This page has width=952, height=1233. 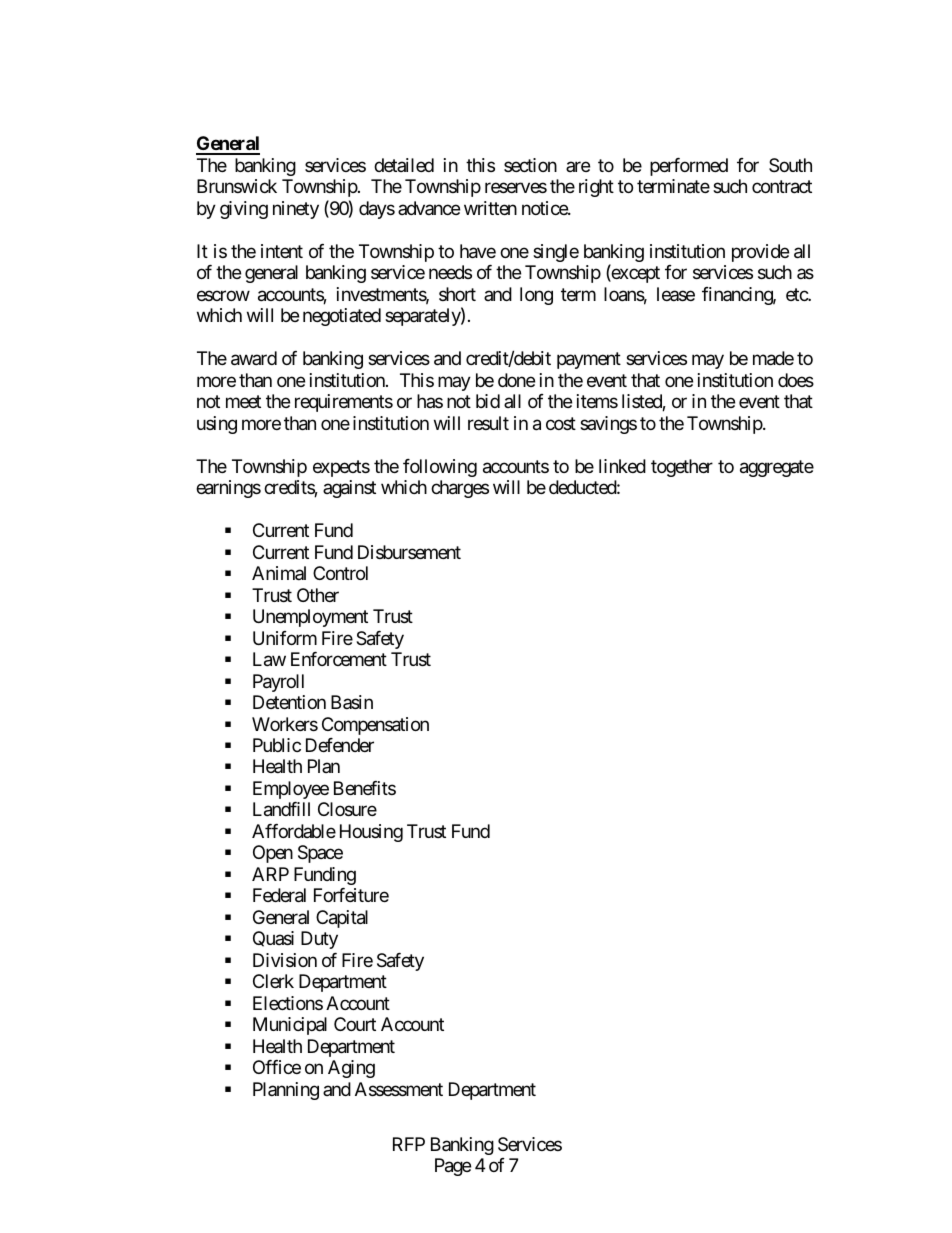 I want to click on Law, so click(x=269, y=659).
